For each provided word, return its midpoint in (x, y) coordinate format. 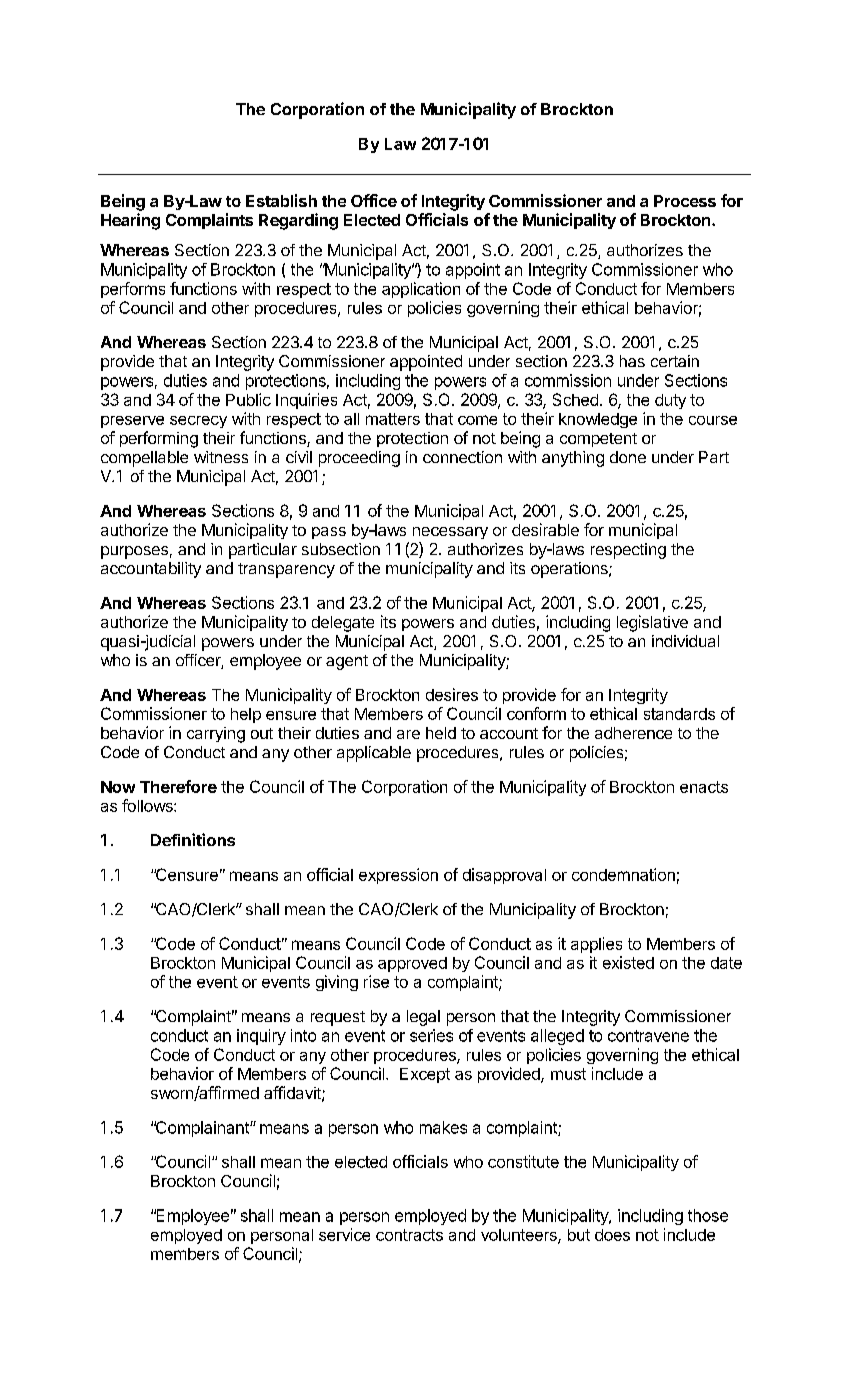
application (421, 290)
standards (679, 714)
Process (685, 201)
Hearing (130, 221)
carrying (216, 735)
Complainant (202, 1129)
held (441, 733)
